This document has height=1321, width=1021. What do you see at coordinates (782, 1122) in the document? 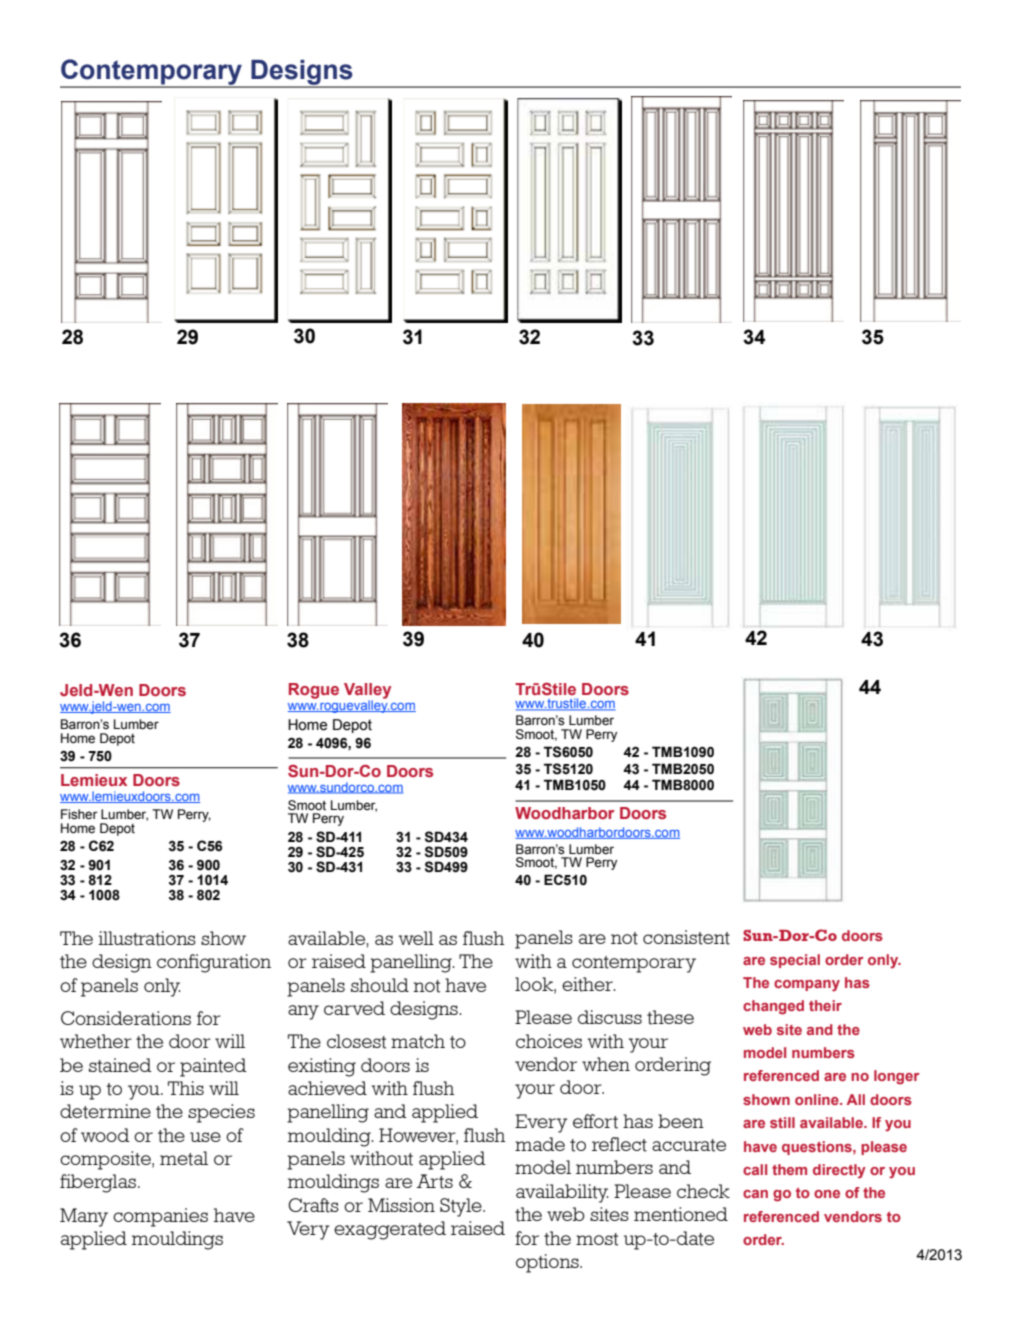
I see `still` at bounding box center [782, 1122].
